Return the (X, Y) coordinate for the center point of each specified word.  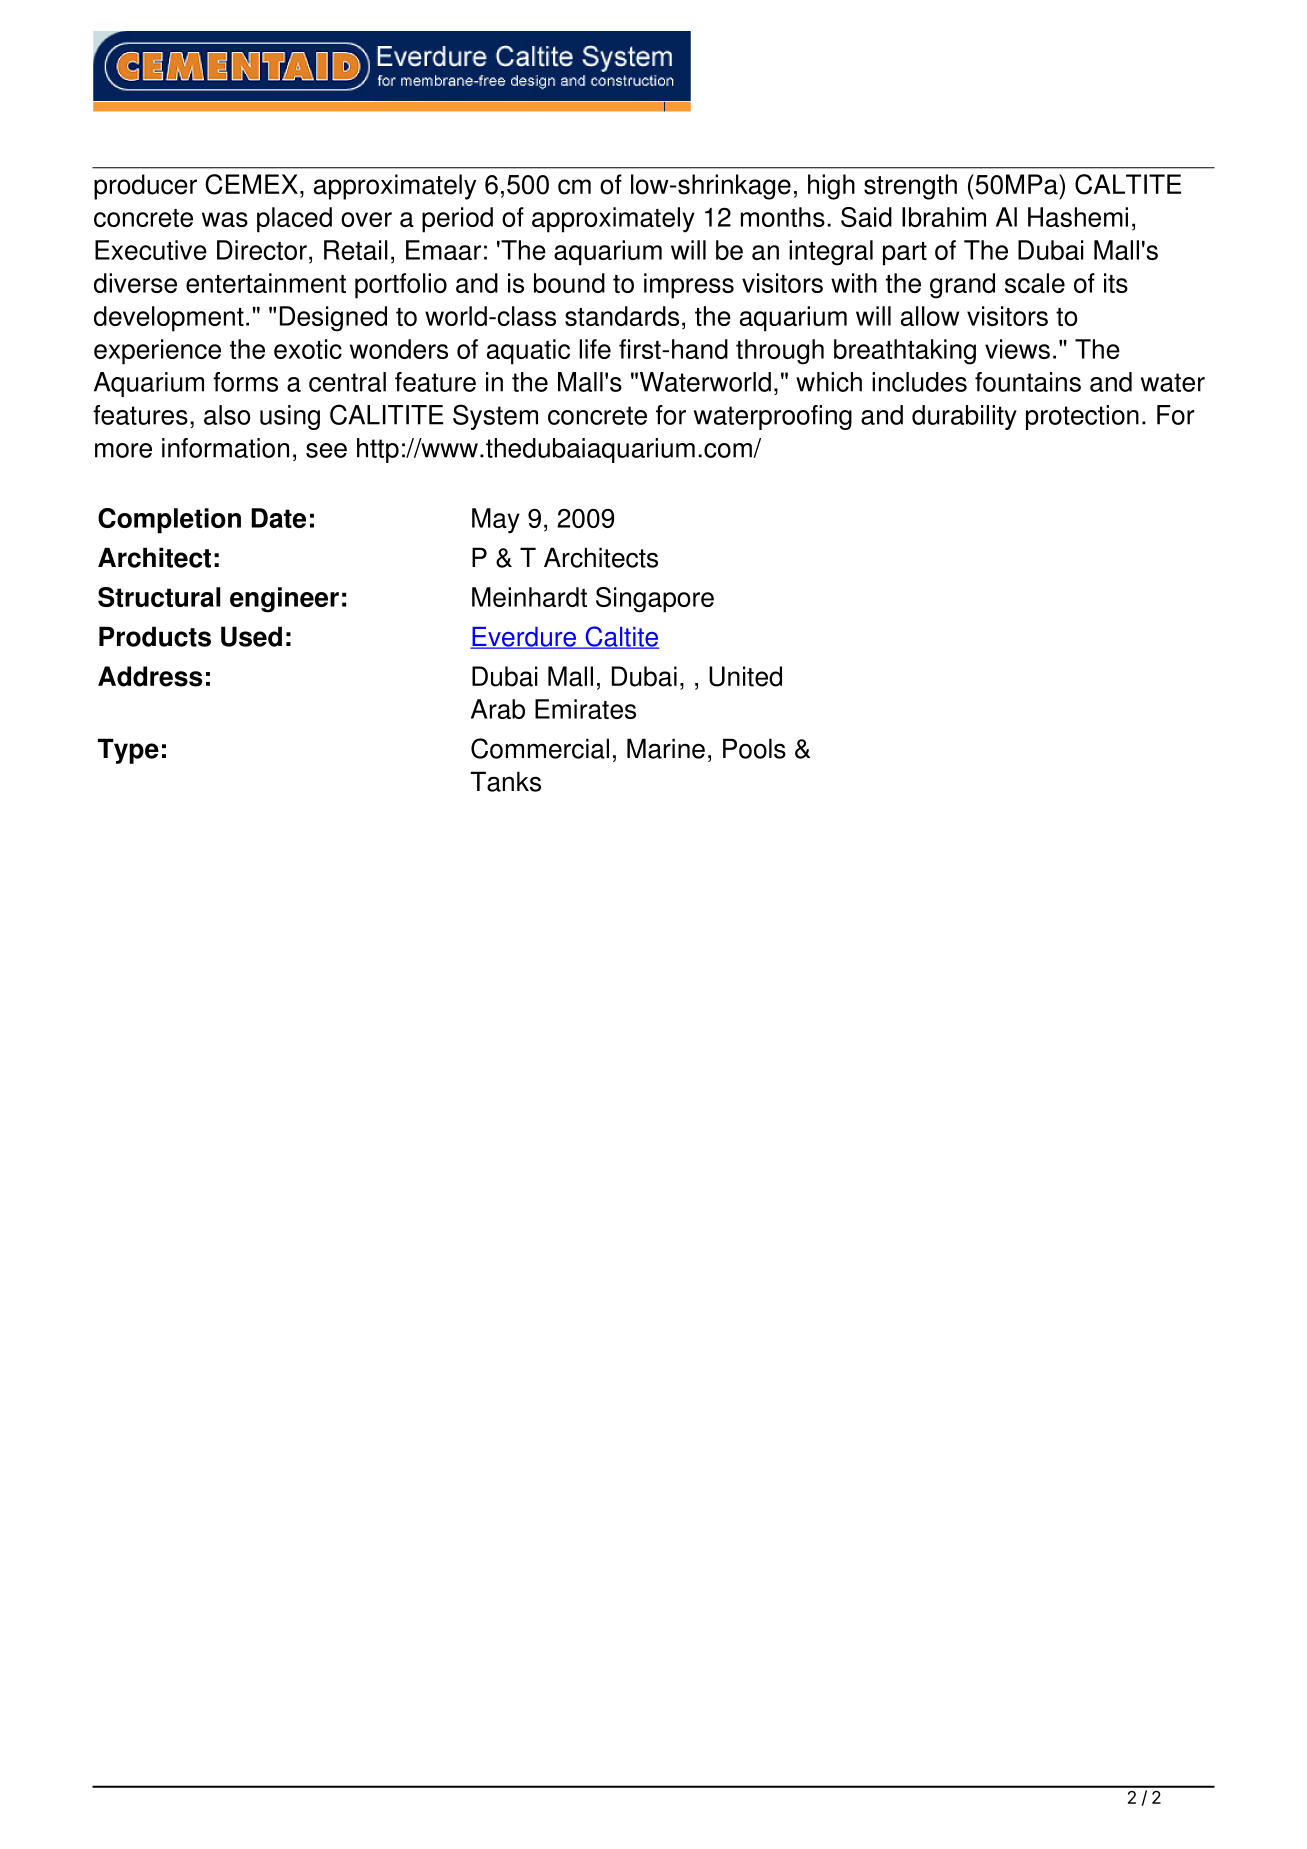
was (225, 219)
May (496, 521)
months (783, 217)
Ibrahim (944, 217)
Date (278, 518)
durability (964, 417)
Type (128, 751)
